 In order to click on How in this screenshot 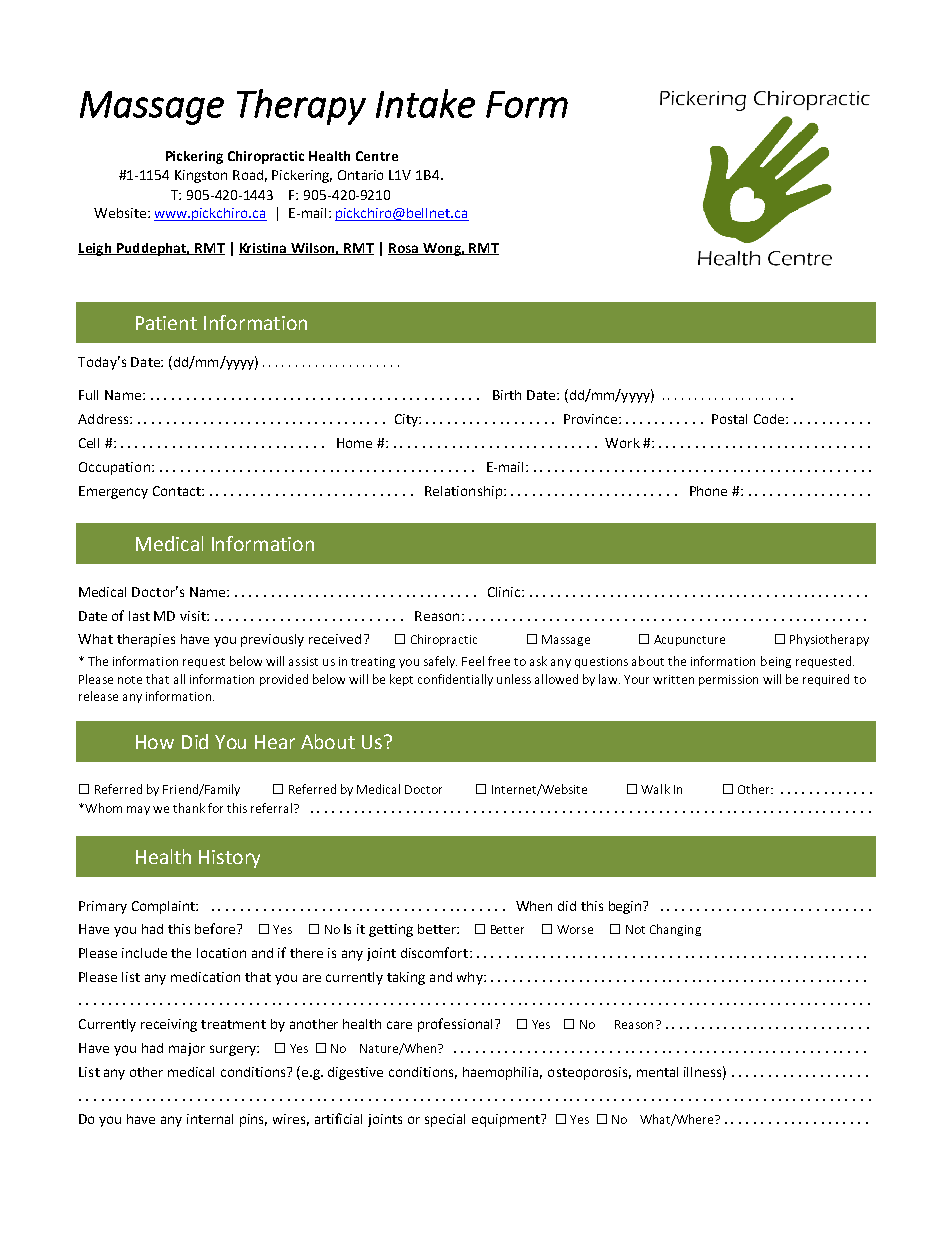, I will do `click(155, 742)`.
